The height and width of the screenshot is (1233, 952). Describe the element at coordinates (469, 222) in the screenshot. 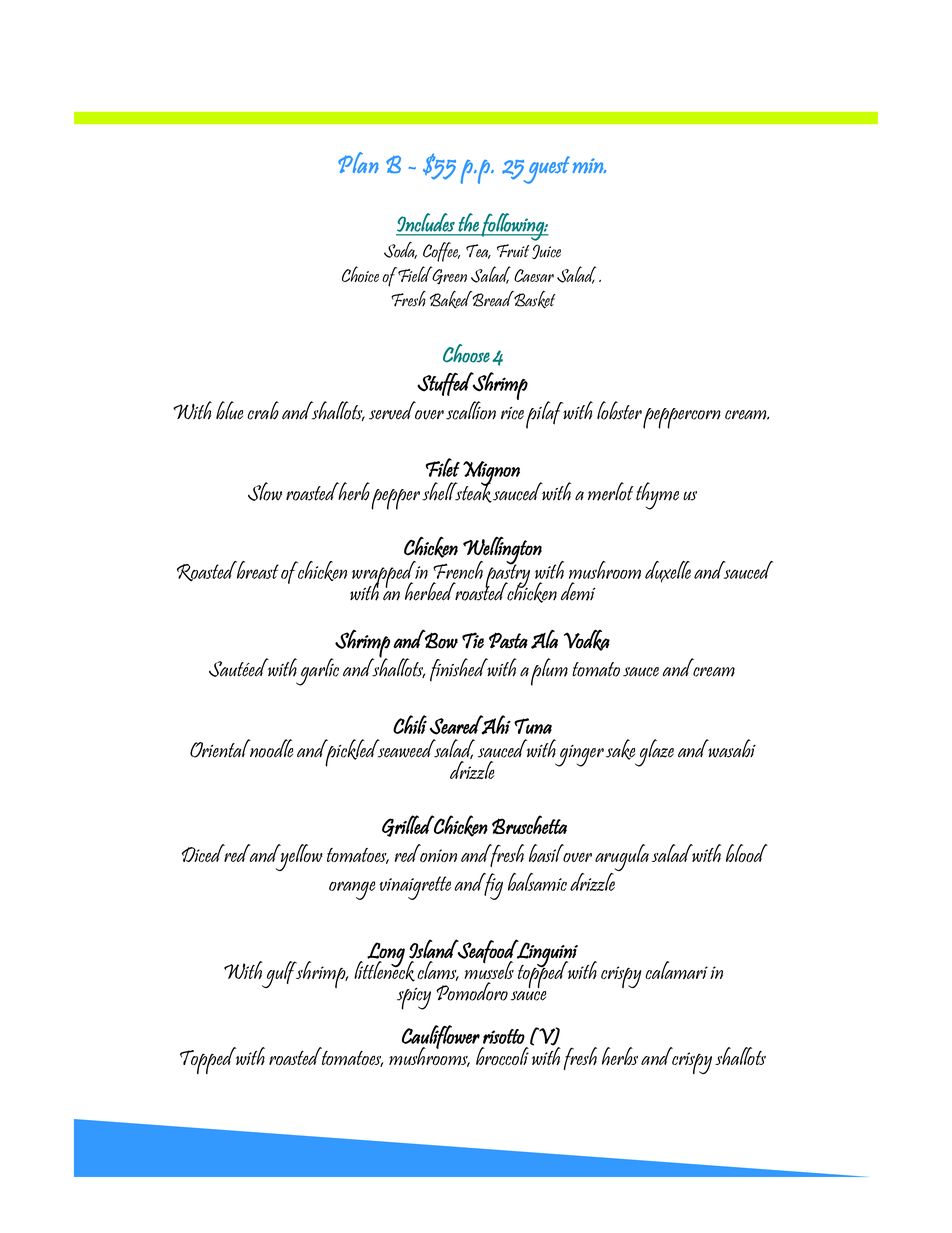

I see `the` at that location.
